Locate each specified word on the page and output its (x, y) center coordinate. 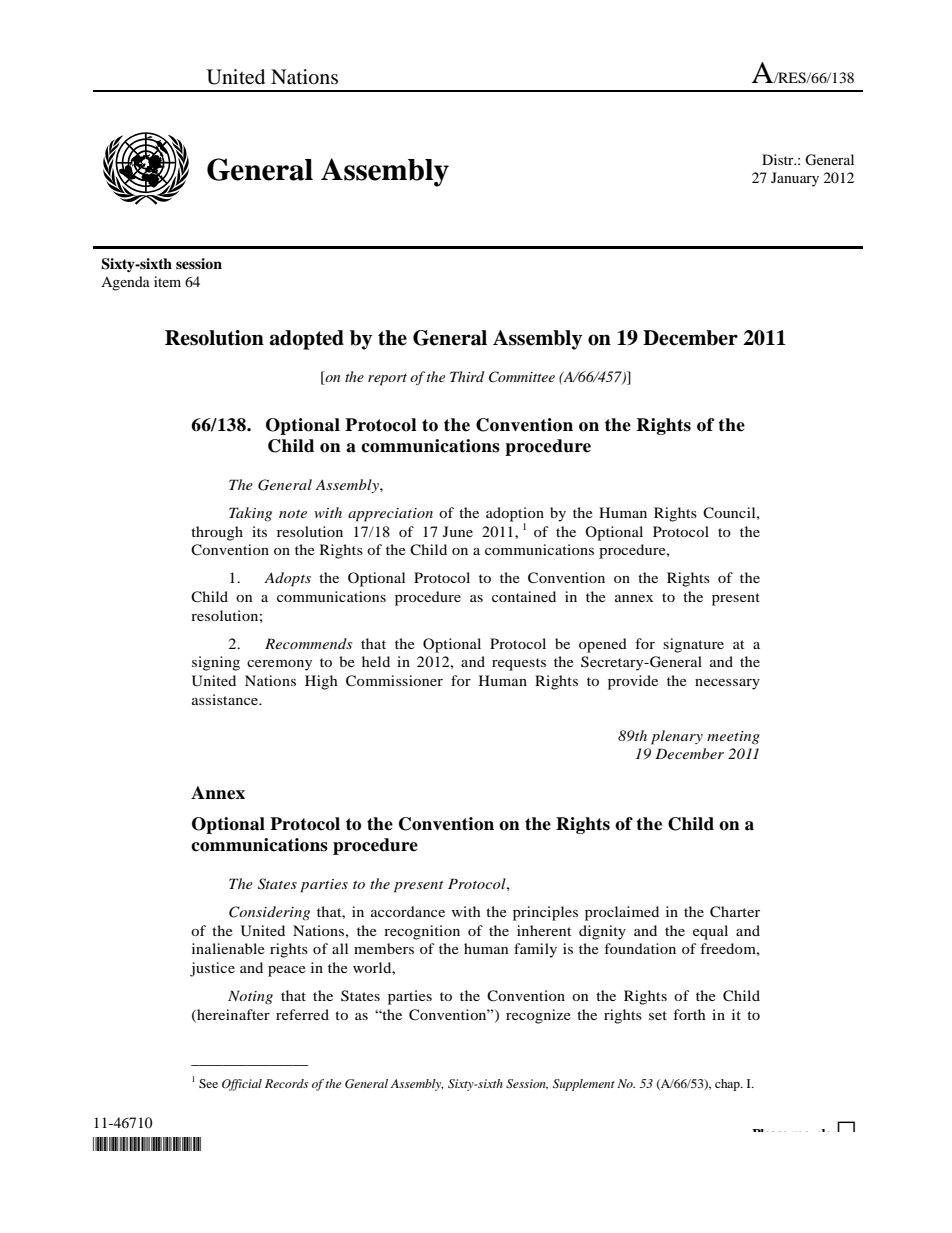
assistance (226, 699)
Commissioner (394, 681)
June (458, 531)
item (167, 281)
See (208, 1083)
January (795, 179)
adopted (307, 340)
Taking (250, 514)
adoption (515, 515)
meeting (733, 738)
